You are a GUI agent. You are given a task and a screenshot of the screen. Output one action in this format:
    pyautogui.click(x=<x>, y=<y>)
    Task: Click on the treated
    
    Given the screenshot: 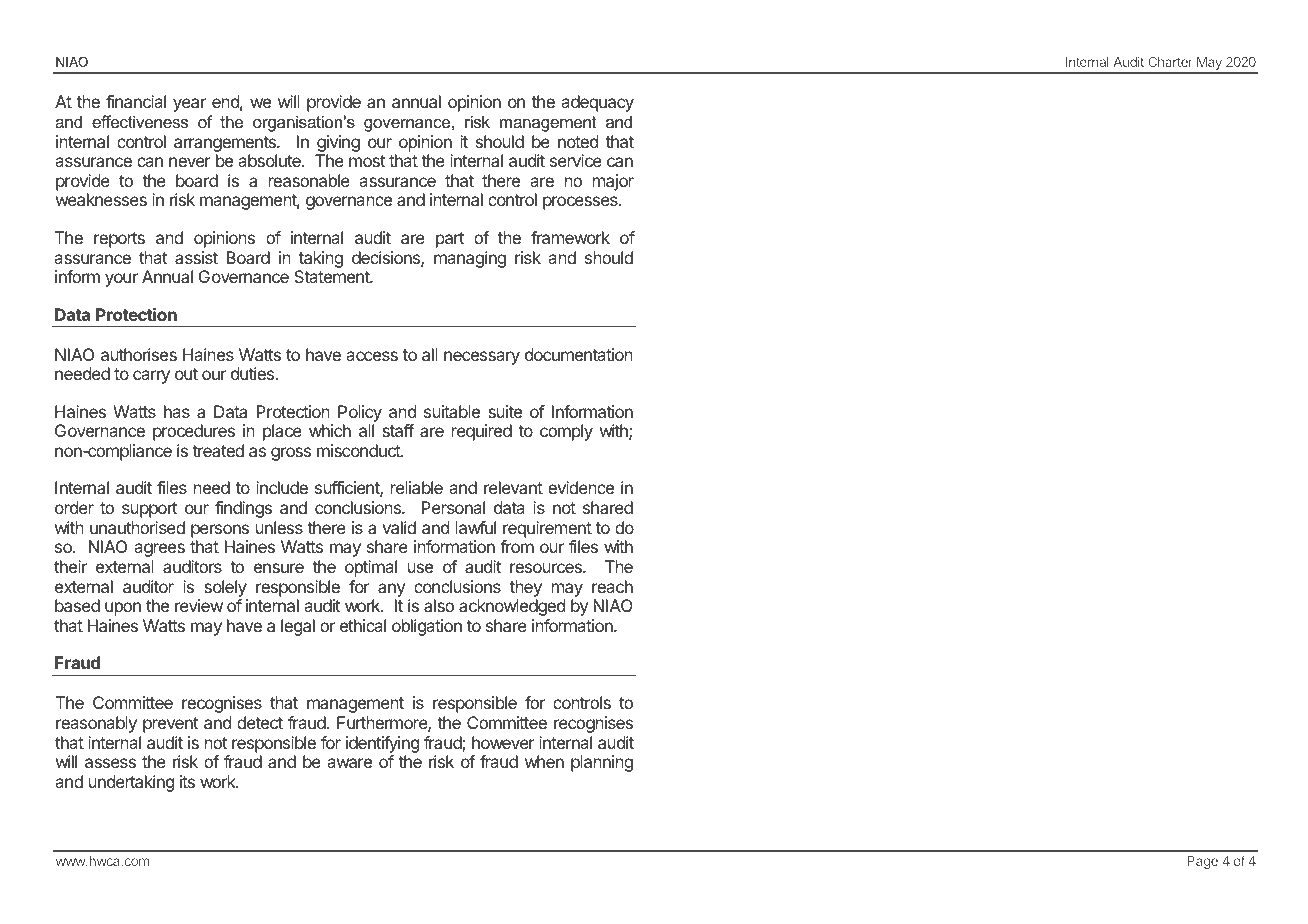 What is the action you would take?
    pyautogui.click(x=218, y=450)
